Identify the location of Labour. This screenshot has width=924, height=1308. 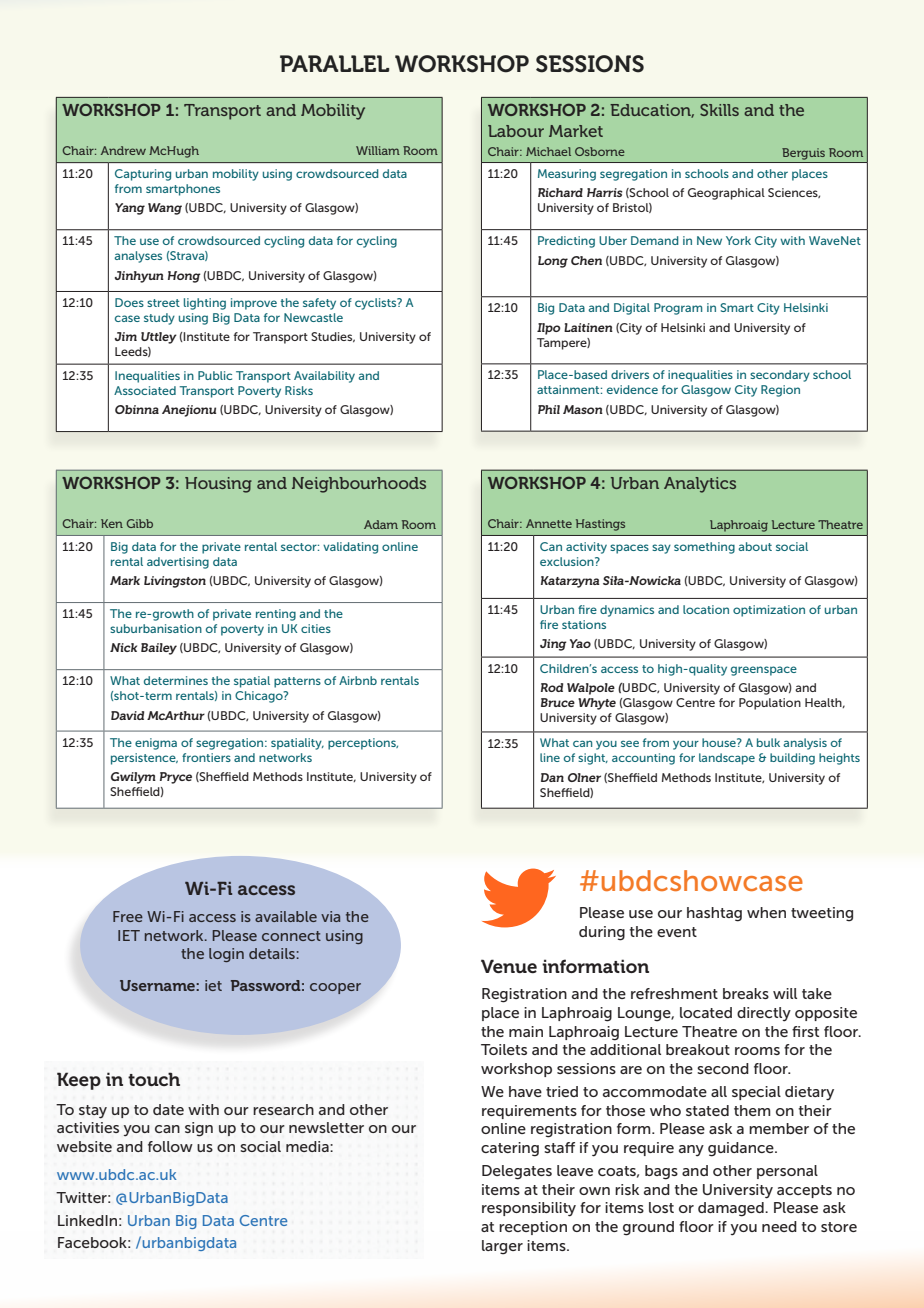
(516, 131).
